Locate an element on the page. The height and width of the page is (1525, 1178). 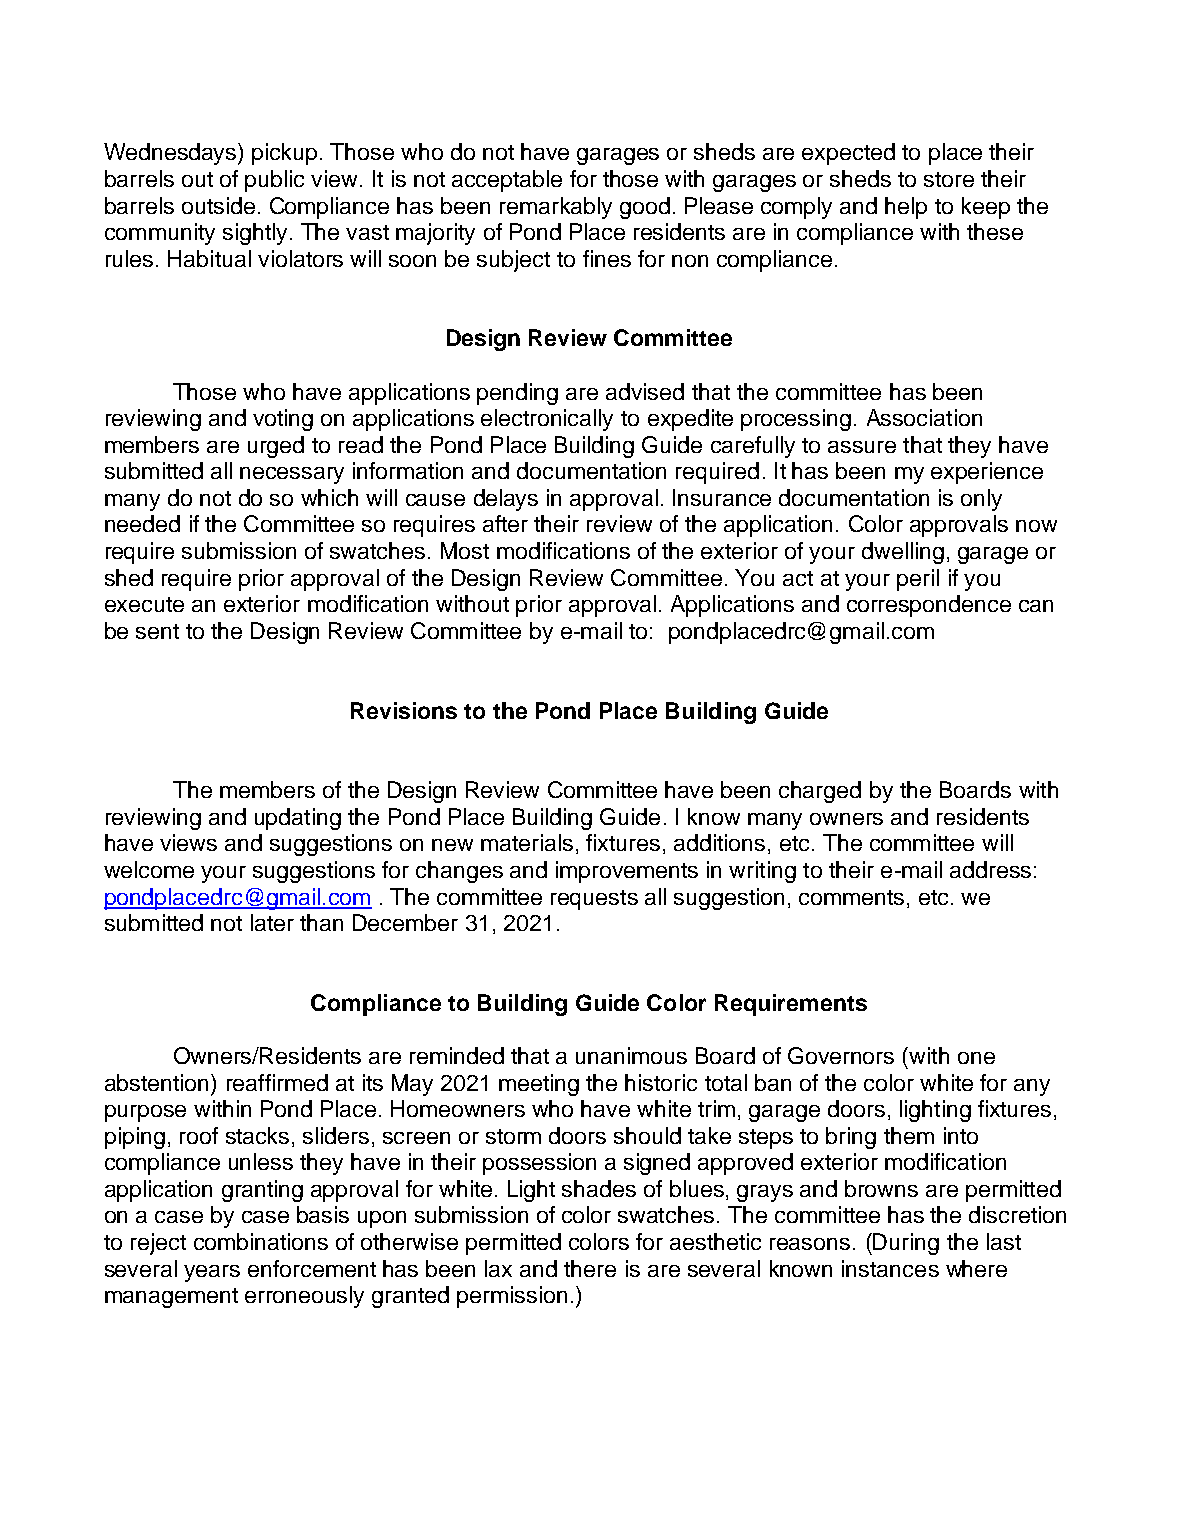
Revisions is located at coordinates (404, 710).
